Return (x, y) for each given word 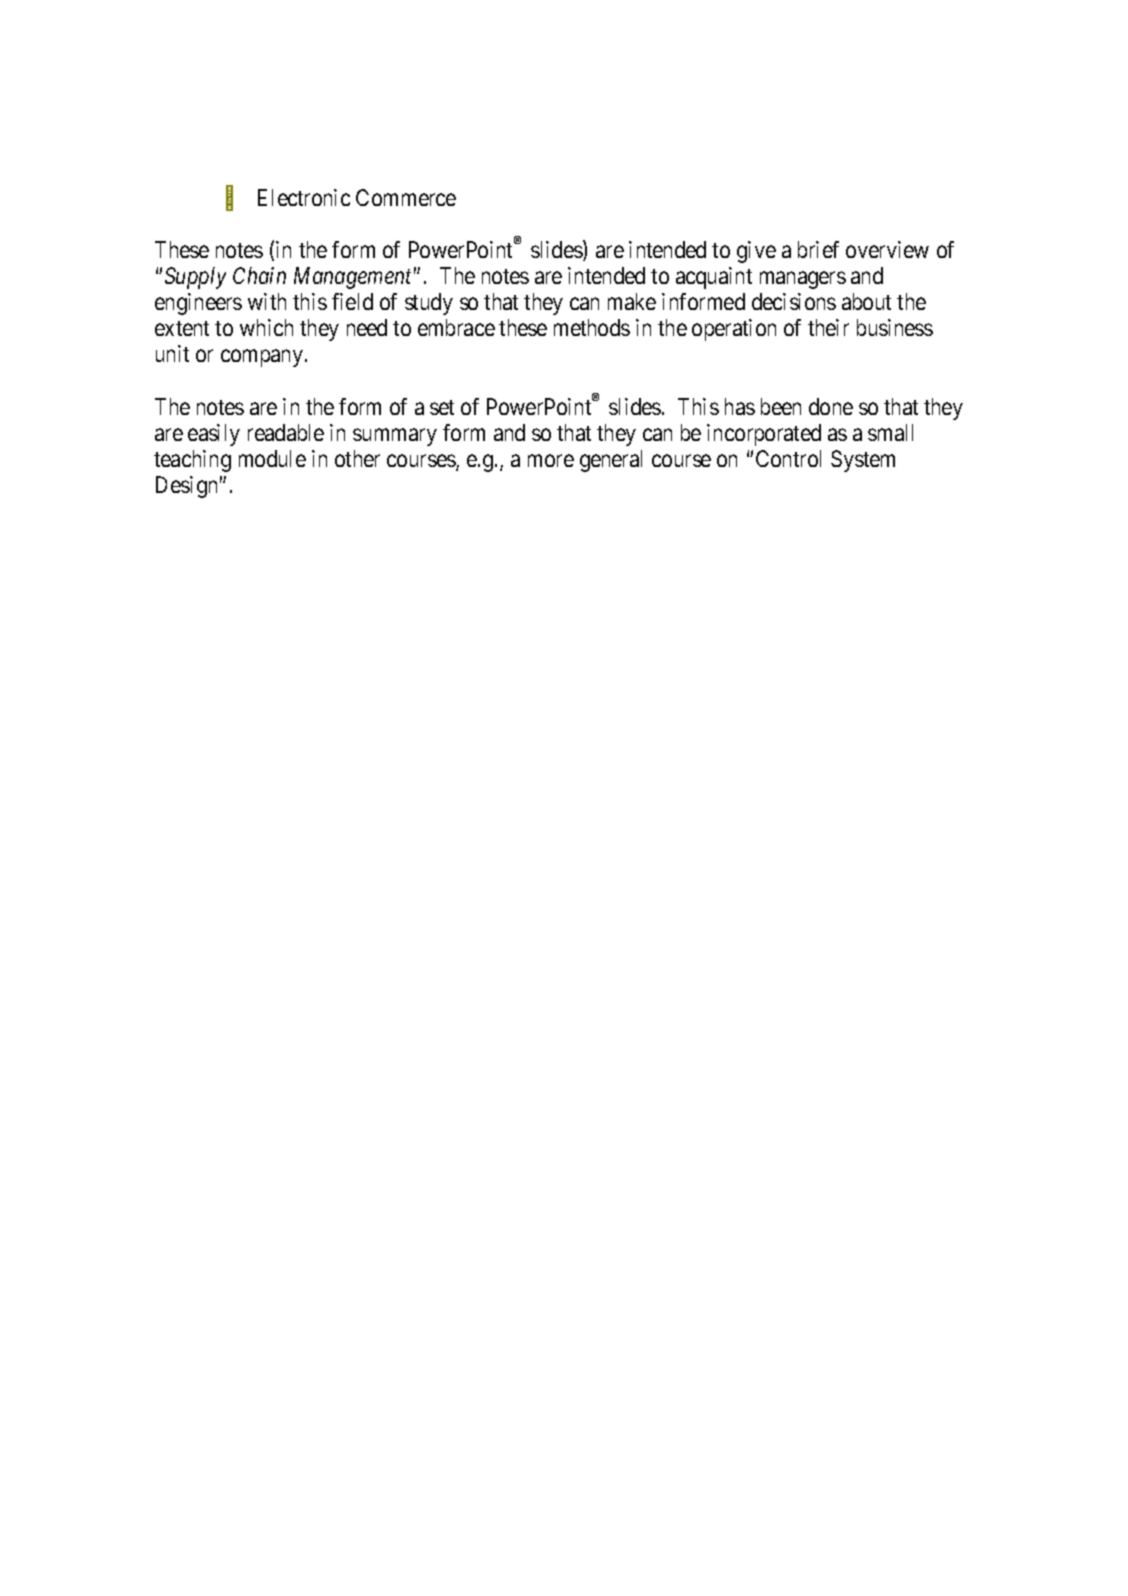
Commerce (406, 197)
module (272, 458)
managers (803, 280)
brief (818, 249)
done (831, 406)
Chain (259, 275)
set (442, 407)
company (263, 358)
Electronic (304, 197)
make (632, 301)
